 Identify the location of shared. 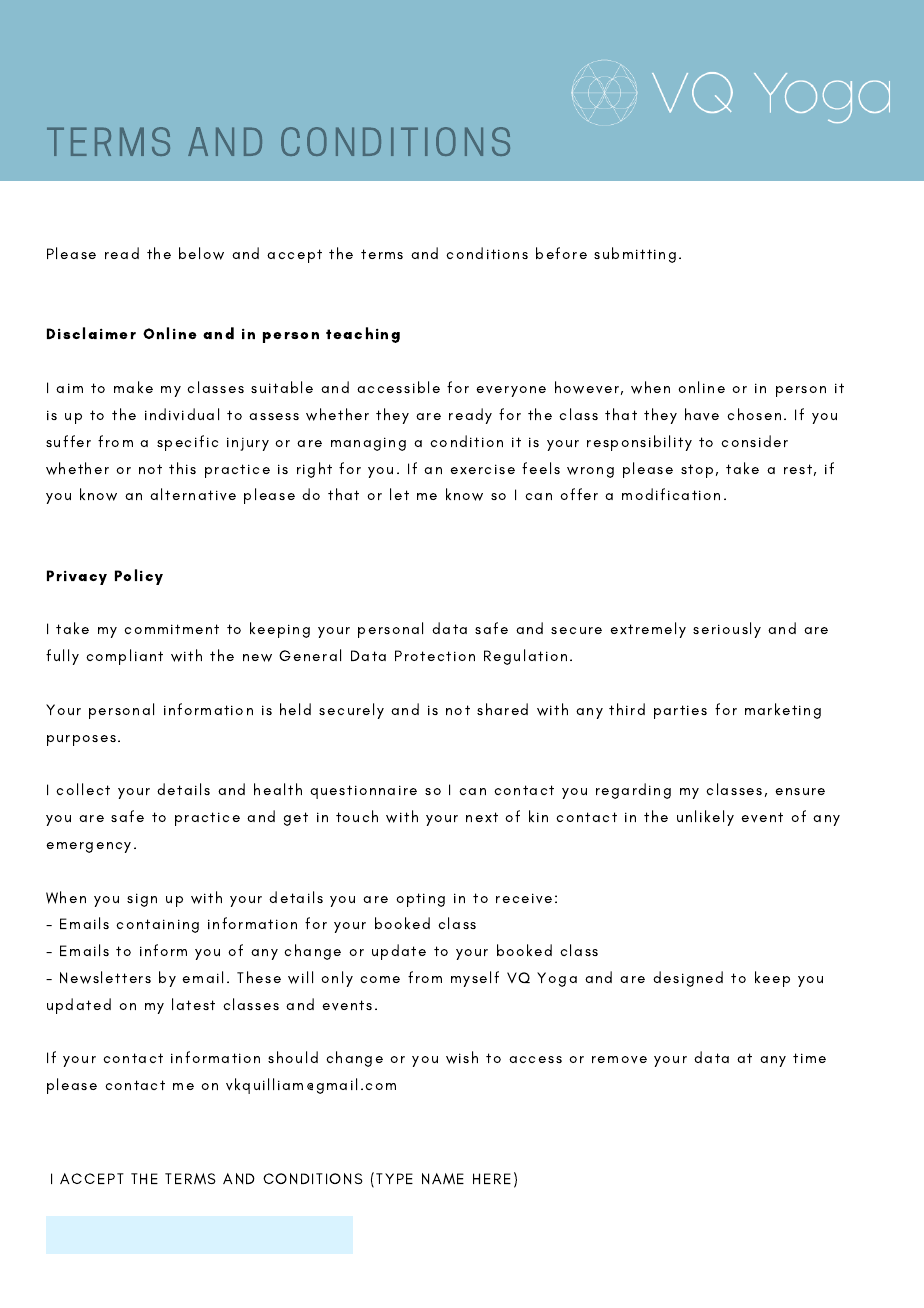
(502, 709).
